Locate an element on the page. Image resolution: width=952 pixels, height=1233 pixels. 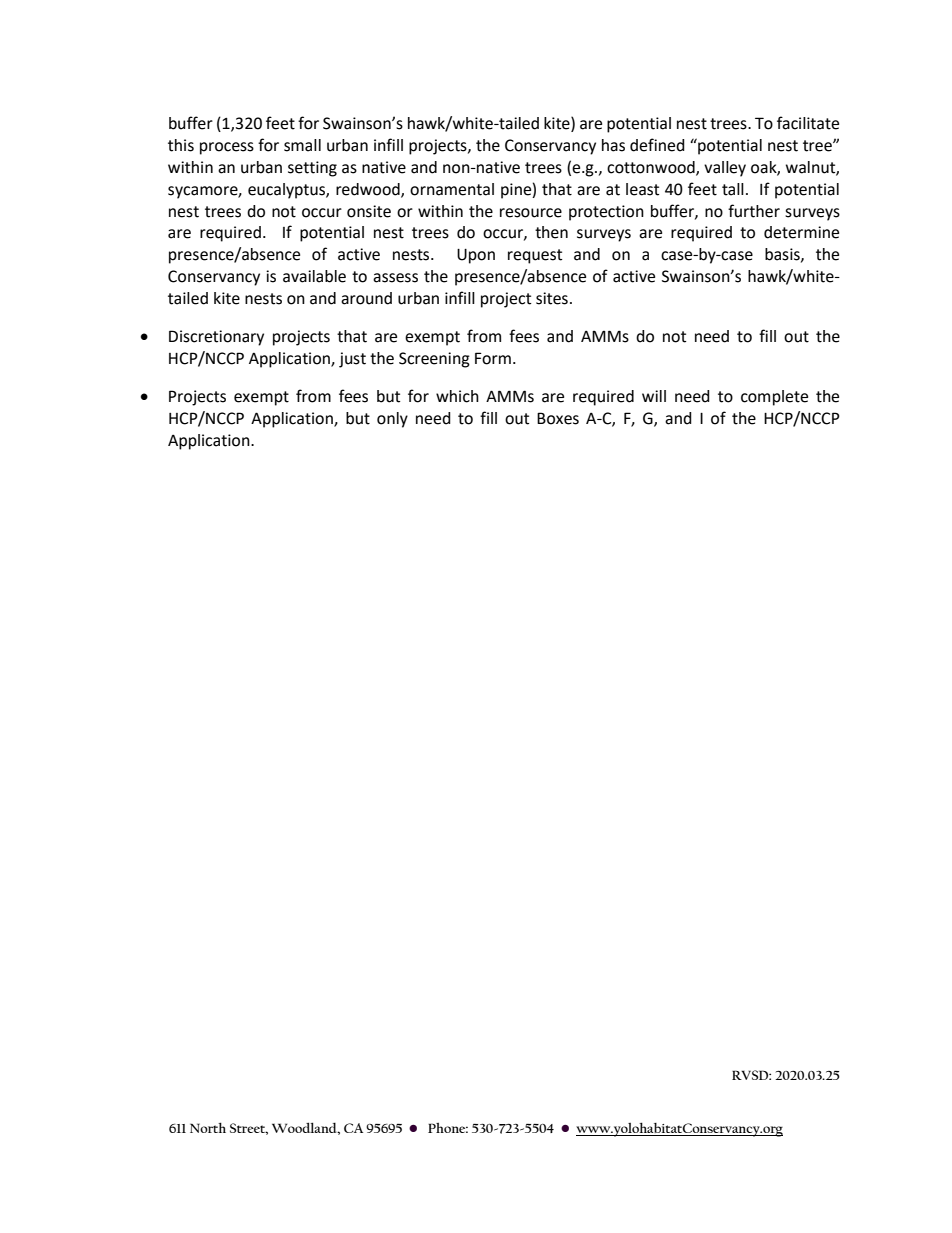
sites is located at coordinates (552, 298).
